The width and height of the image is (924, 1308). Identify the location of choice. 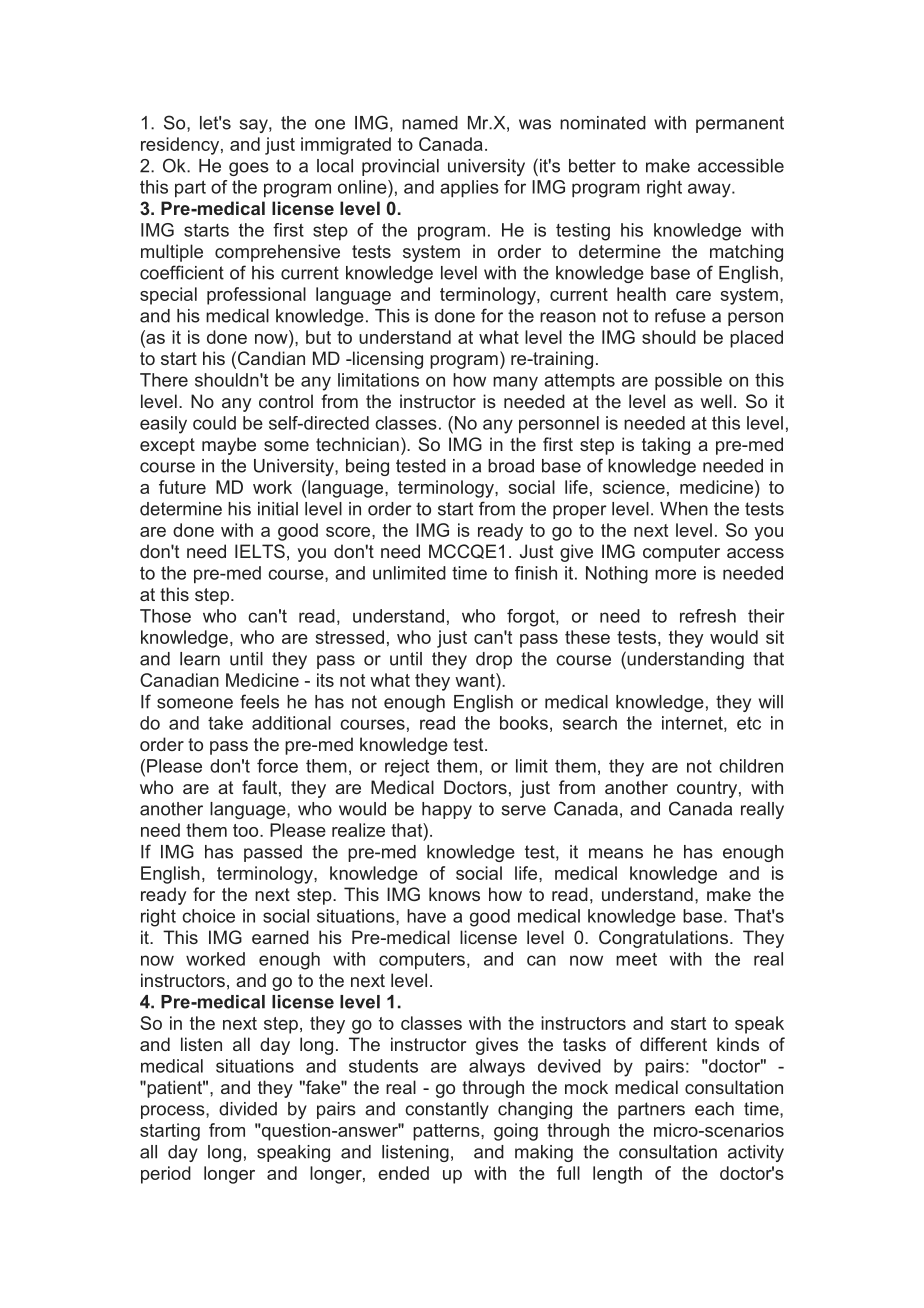
(208, 916).
